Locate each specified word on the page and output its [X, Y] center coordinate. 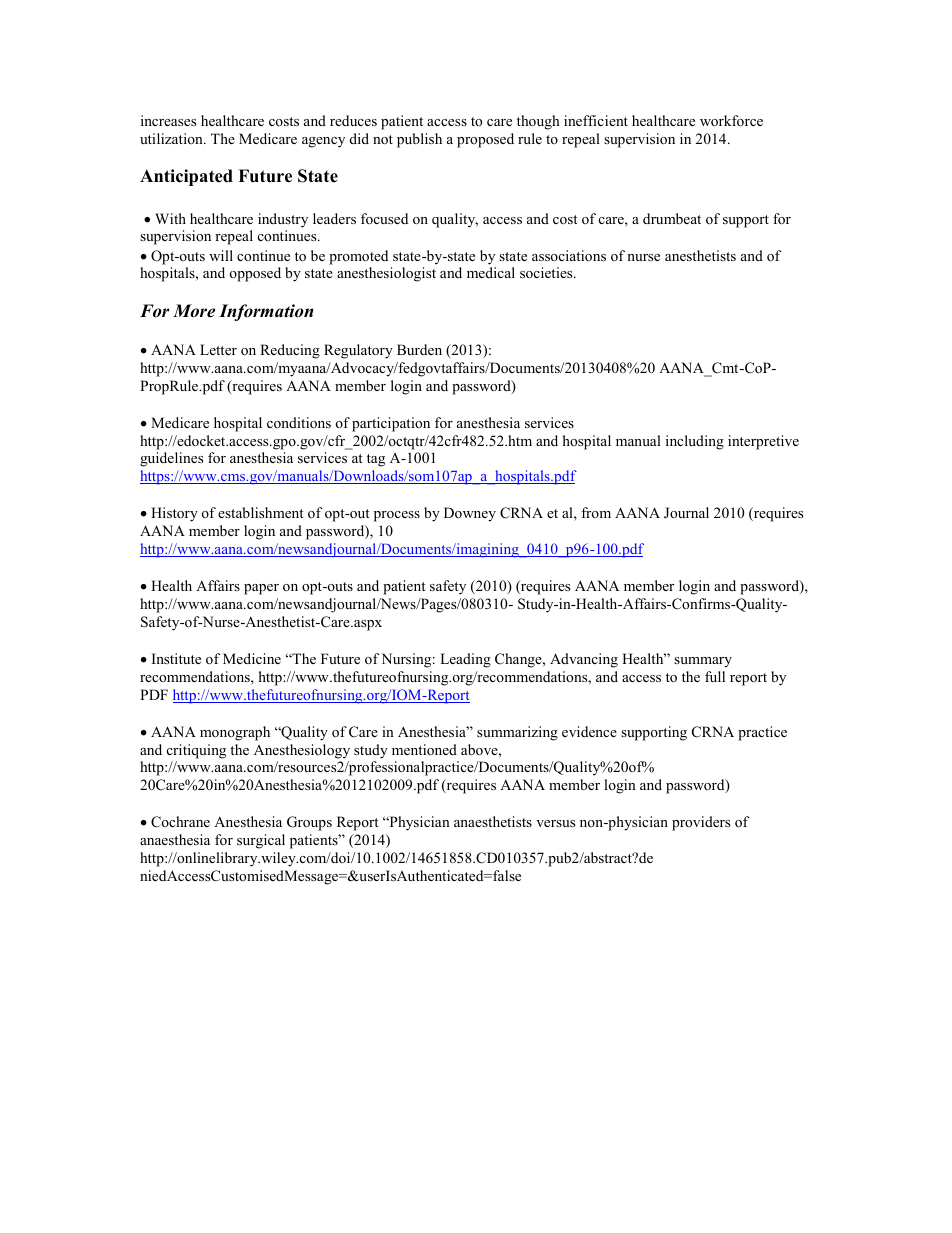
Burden [419, 349]
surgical [261, 841]
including [695, 442]
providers [701, 823]
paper [261, 589]
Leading [465, 660]
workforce [731, 120]
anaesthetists [493, 821]
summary [703, 662]
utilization [172, 138]
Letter [218, 349]
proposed [485, 140]
